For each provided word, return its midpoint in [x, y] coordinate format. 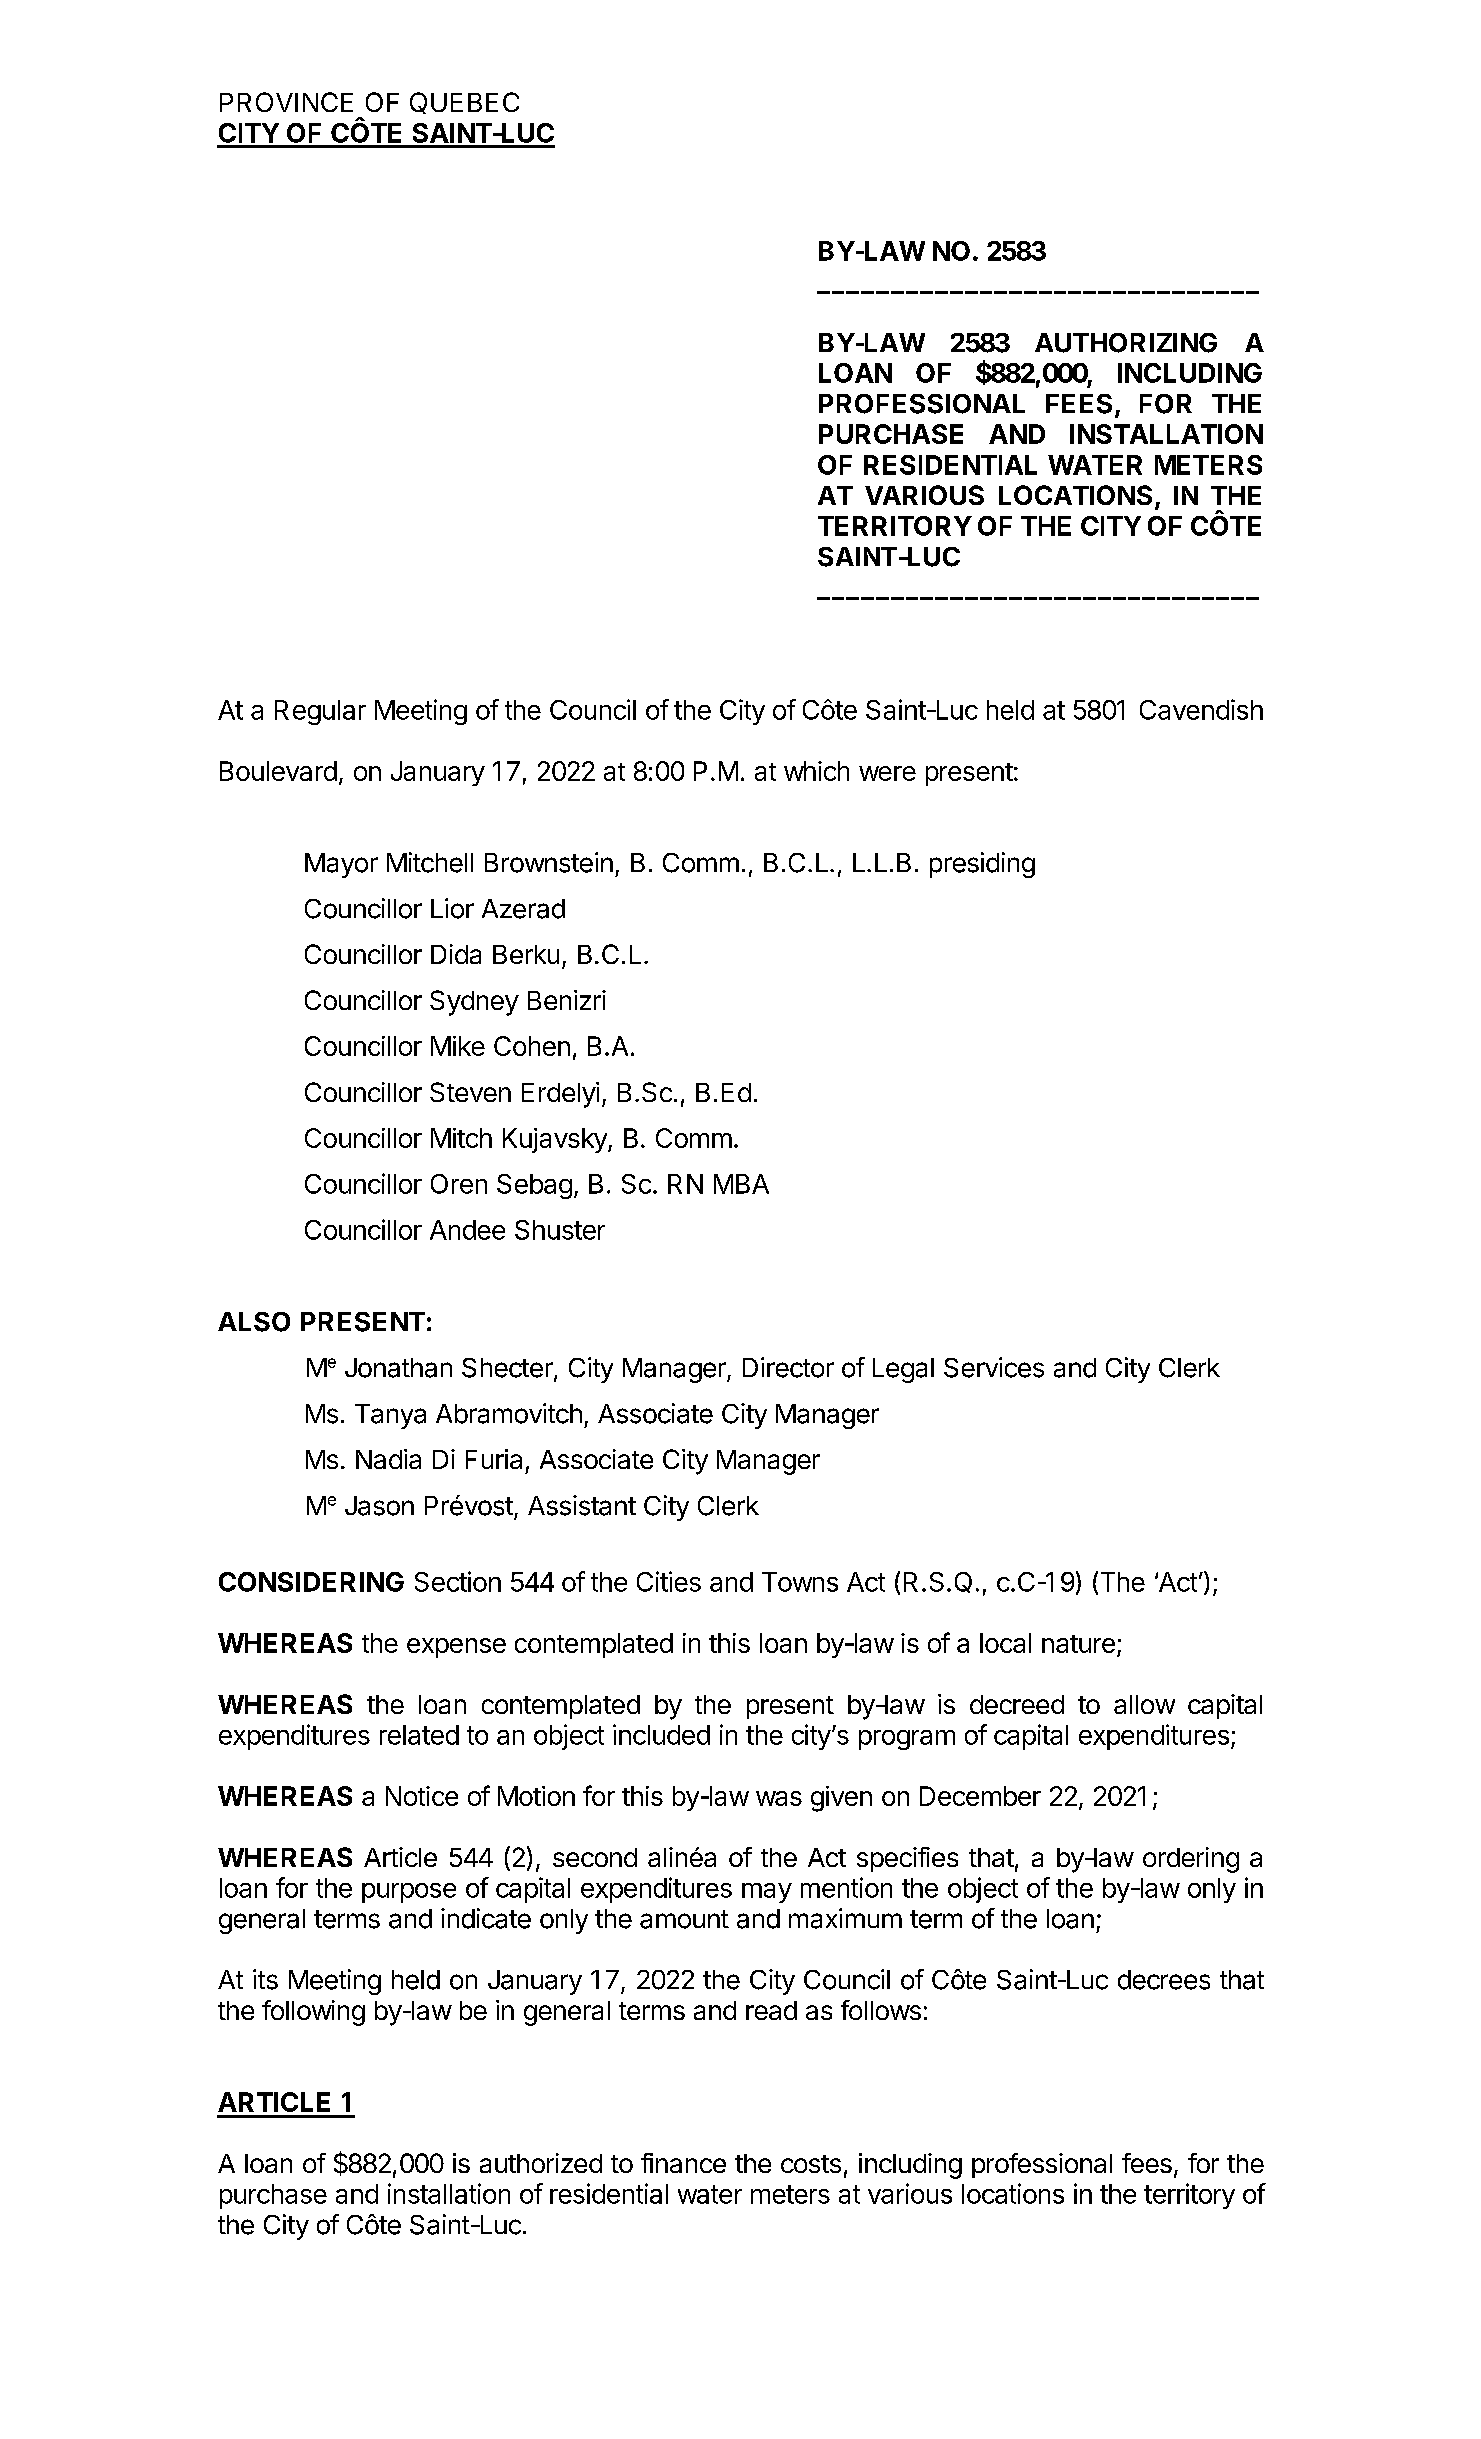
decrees [1164, 1980]
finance [683, 2163]
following [313, 2013]
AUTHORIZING [1126, 343]
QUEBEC [464, 103]
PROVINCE [286, 102]
